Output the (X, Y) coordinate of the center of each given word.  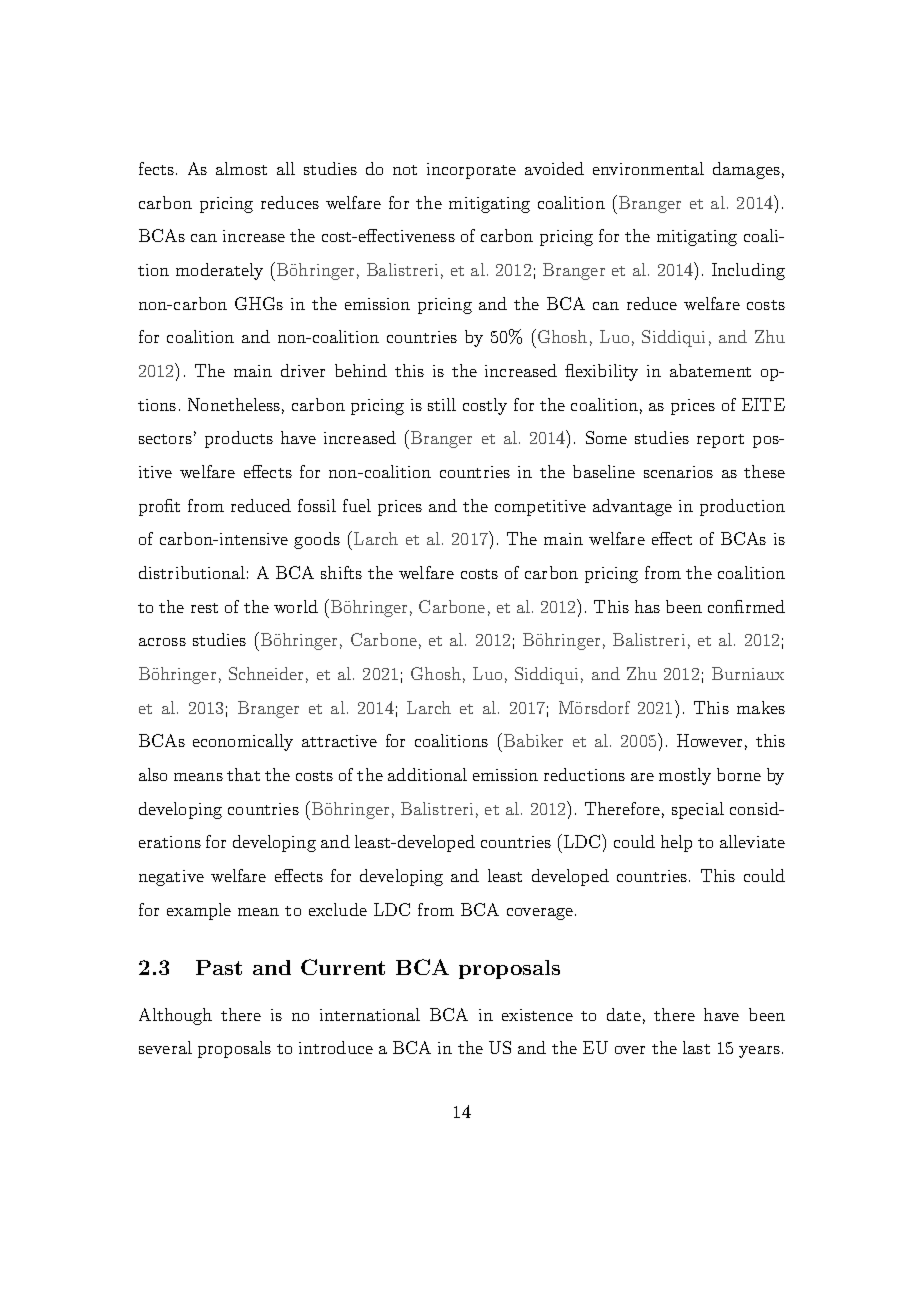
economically (243, 742)
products (239, 439)
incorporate (471, 171)
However (709, 740)
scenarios (678, 472)
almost (241, 168)
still (442, 404)
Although (175, 1016)
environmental (648, 168)
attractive (339, 741)
